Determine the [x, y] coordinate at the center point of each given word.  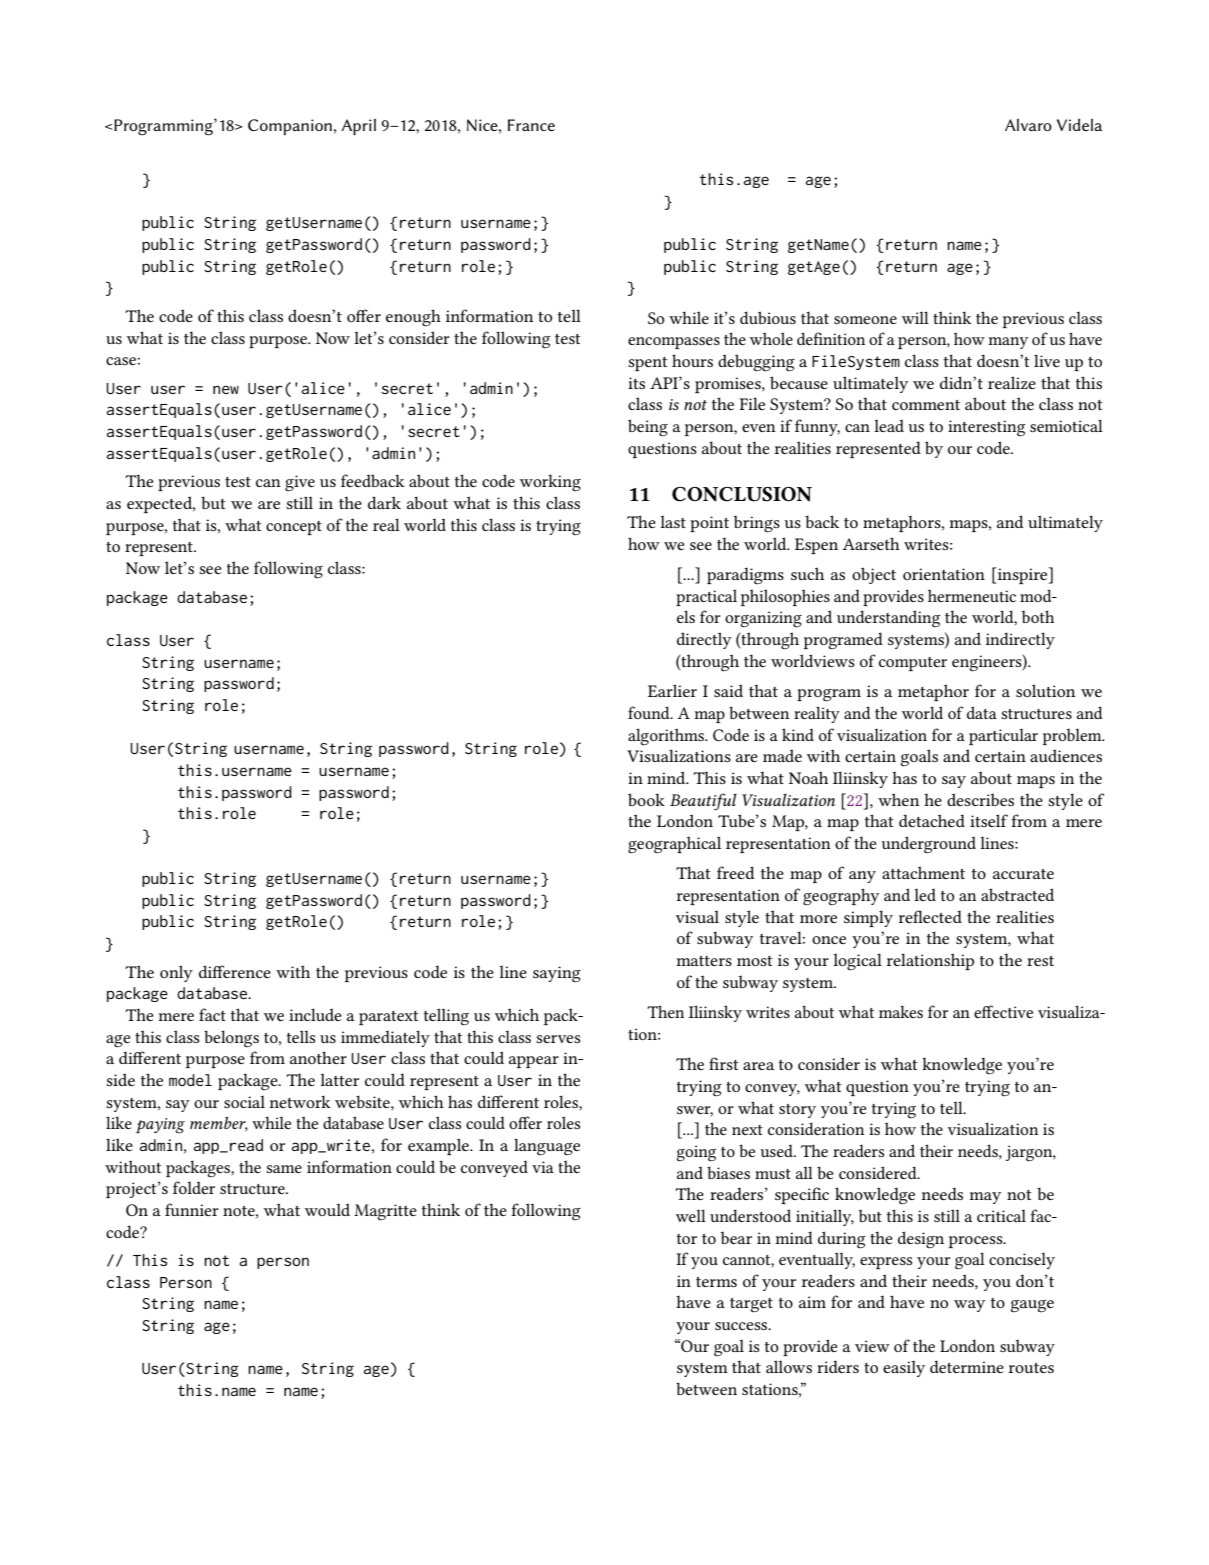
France [531, 125]
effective [1003, 1011]
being [648, 428]
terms [716, 1282]
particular [1003, 736]
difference [235, 971]
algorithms [667, 737]
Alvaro [1028, 124]
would [327, 1209]
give [300, 483]
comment [926, 405]
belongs [231, 1038]
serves [558, 1039]
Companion [290, 127]
